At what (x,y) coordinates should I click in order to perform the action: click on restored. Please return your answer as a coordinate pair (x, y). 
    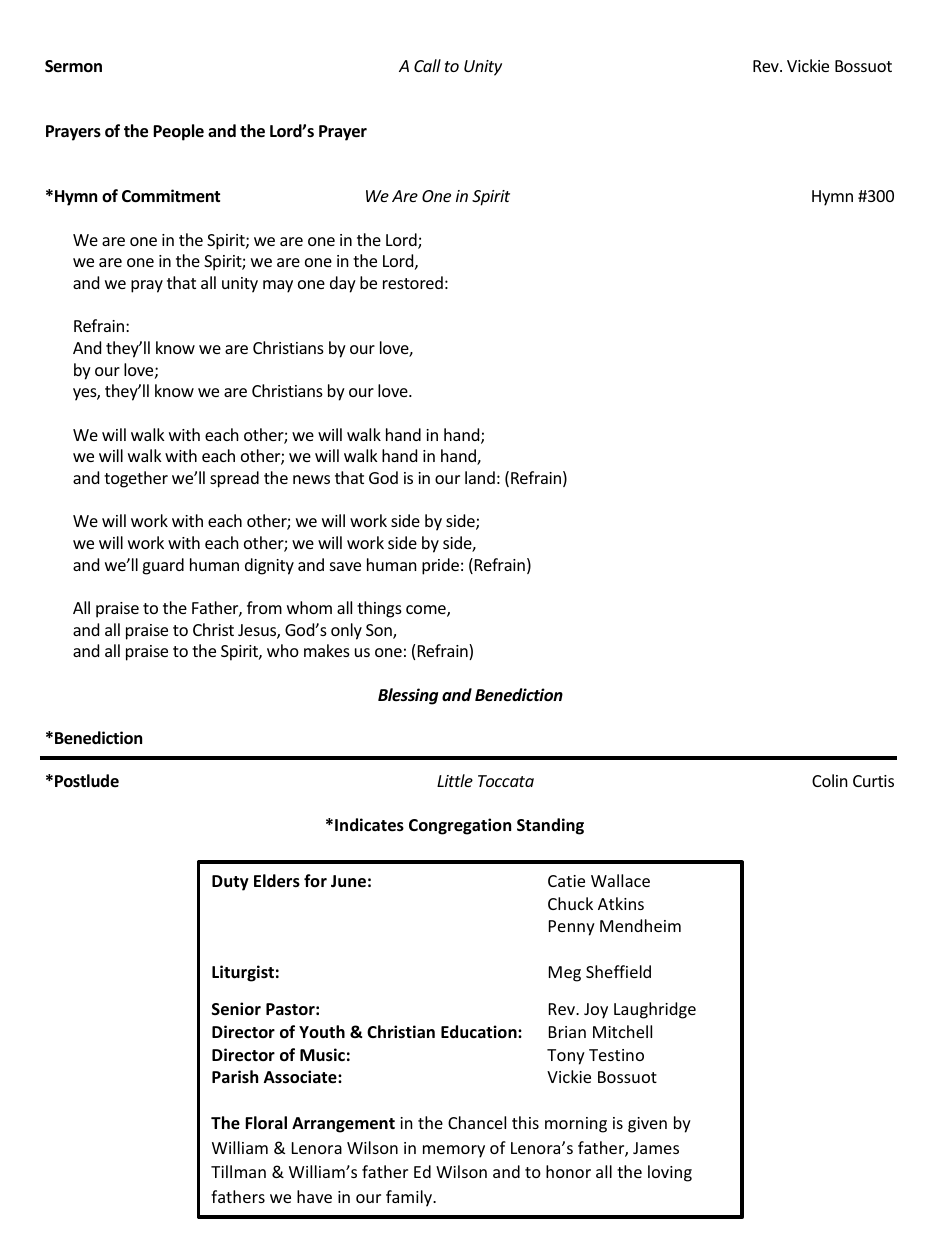
    Looking at the image, I should click on (413, 282).
